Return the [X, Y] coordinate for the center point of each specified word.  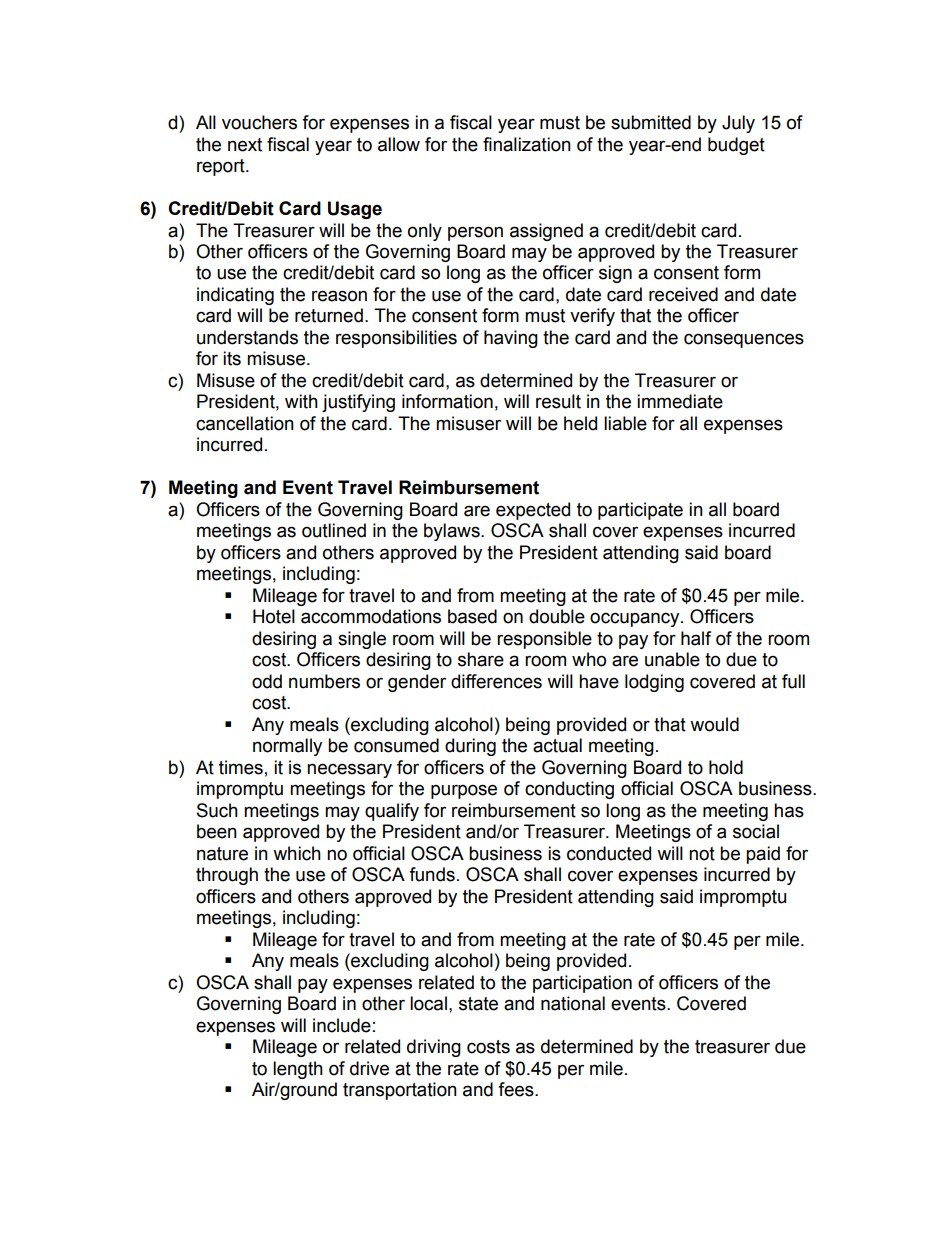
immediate [680, 401]
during [470, 747]
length [298, 1070]
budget [736, 146]
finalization [527, 144]
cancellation [245, 423]
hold [726, 767]
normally [287, 747]
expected [533, 511]
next [245, 145]
